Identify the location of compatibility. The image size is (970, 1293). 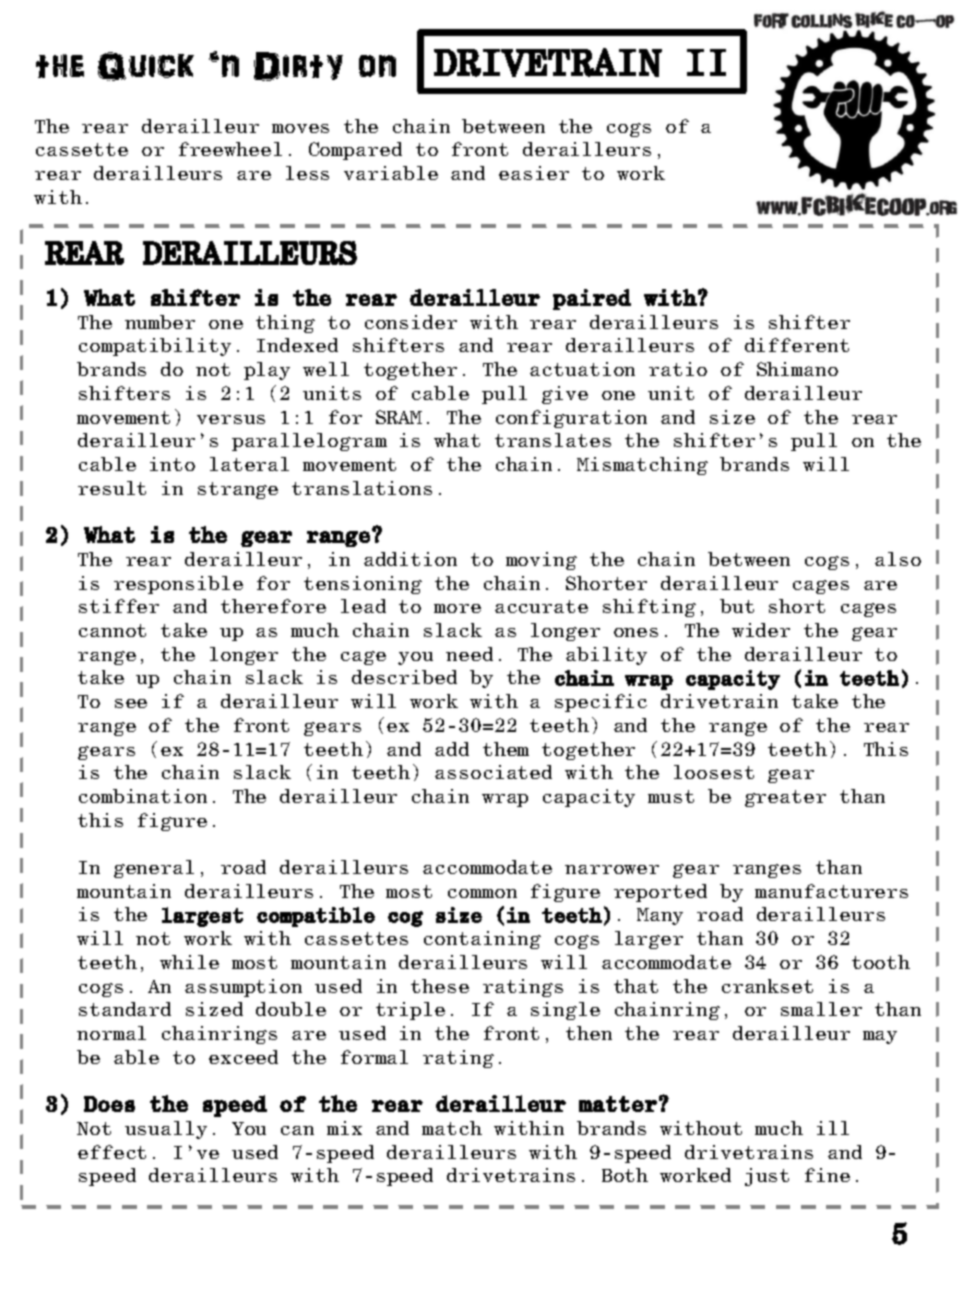
(155, 347).
